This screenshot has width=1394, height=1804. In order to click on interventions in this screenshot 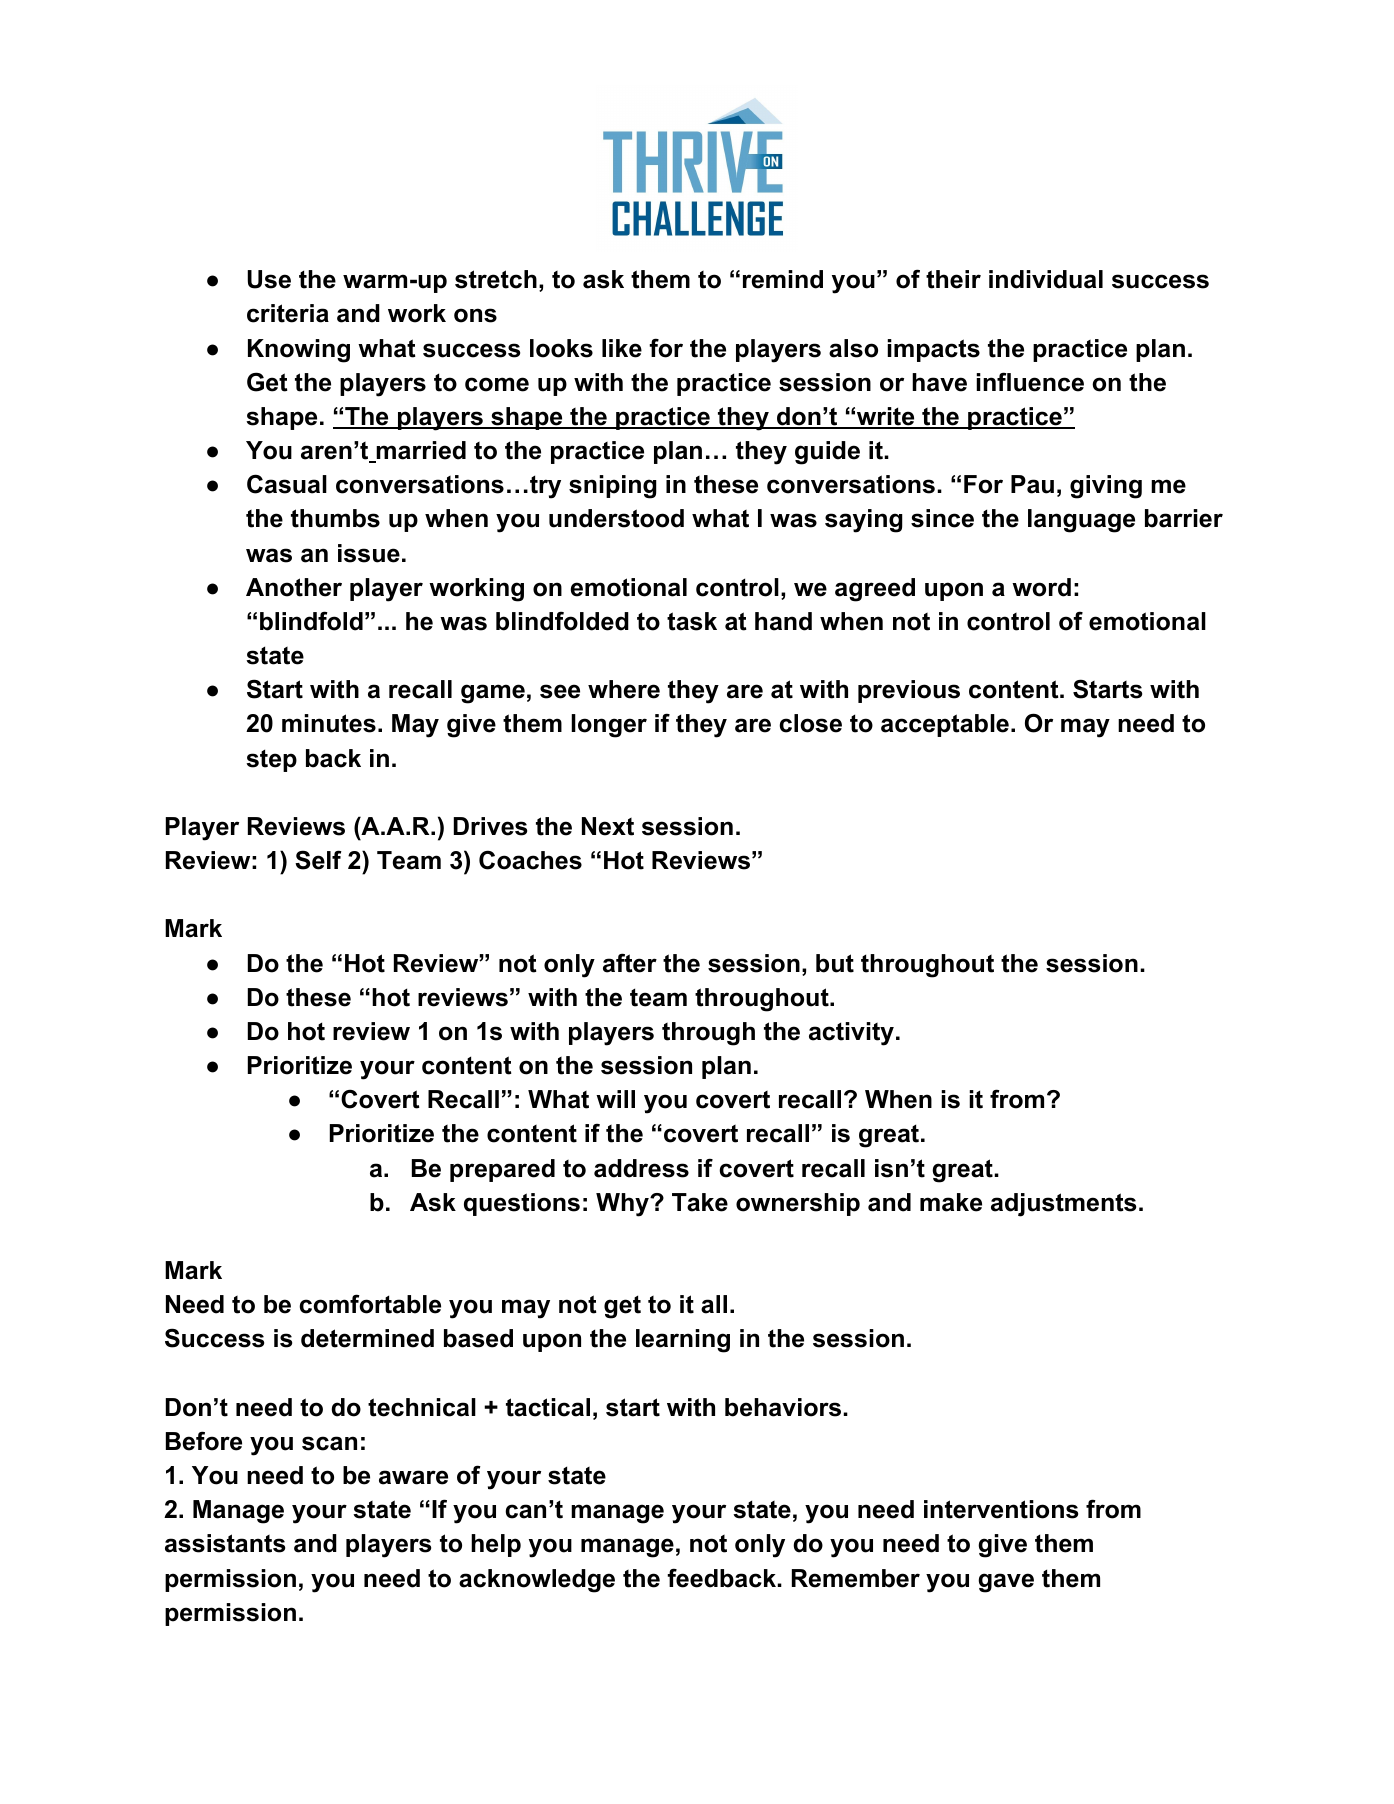, I will do `click(1001, 1509)`.
